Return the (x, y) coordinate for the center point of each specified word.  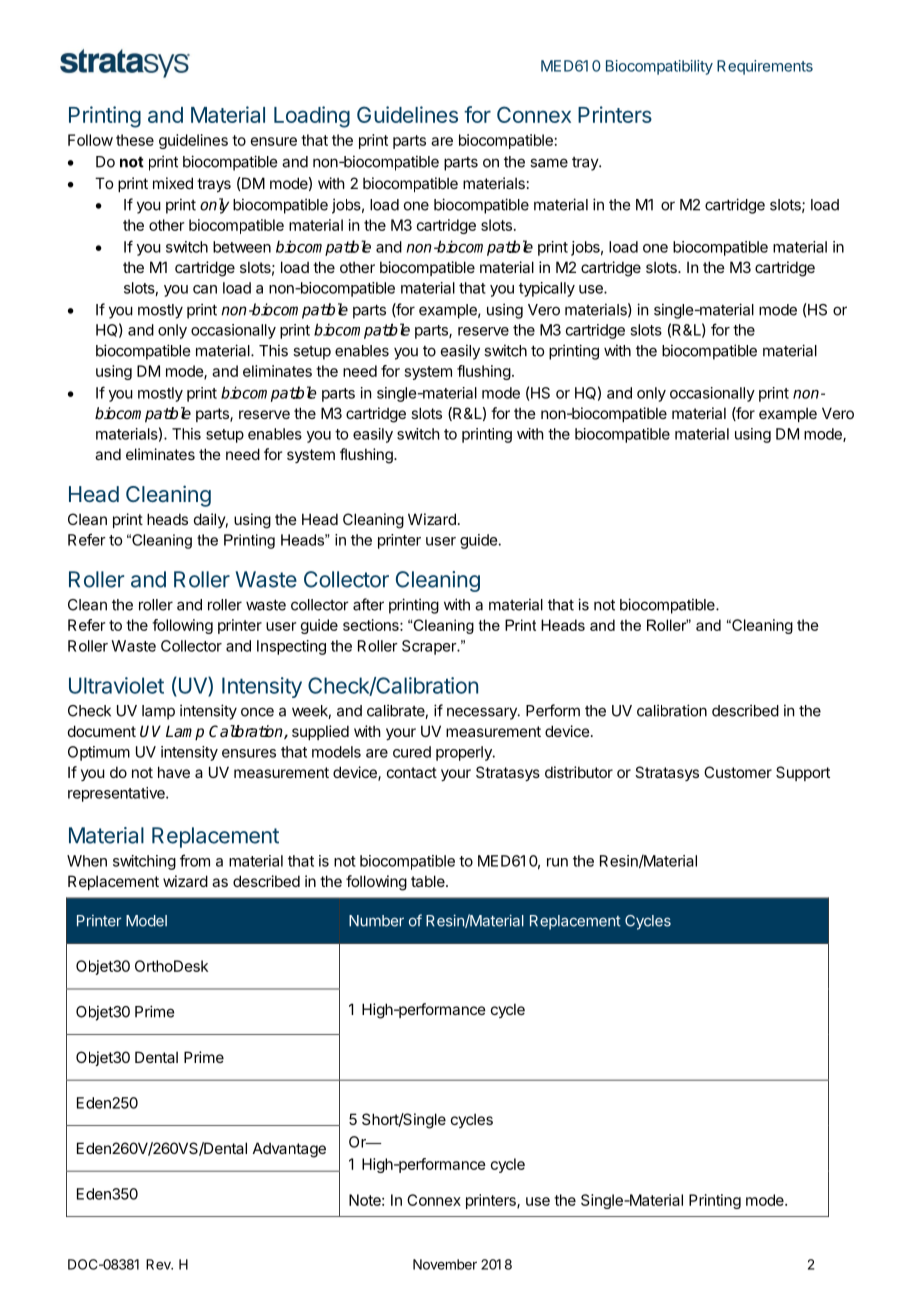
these (135, 140)
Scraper (430, 647)
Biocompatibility (659, 67)
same (549, 163)
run (557, 862)
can (205, 289)
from (195, 860)
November (445, 1264)
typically (547, 289)
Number (376, 921)
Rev (159, 1264)
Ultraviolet (116, 685)
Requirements (765, 67)
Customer (738, 772)
